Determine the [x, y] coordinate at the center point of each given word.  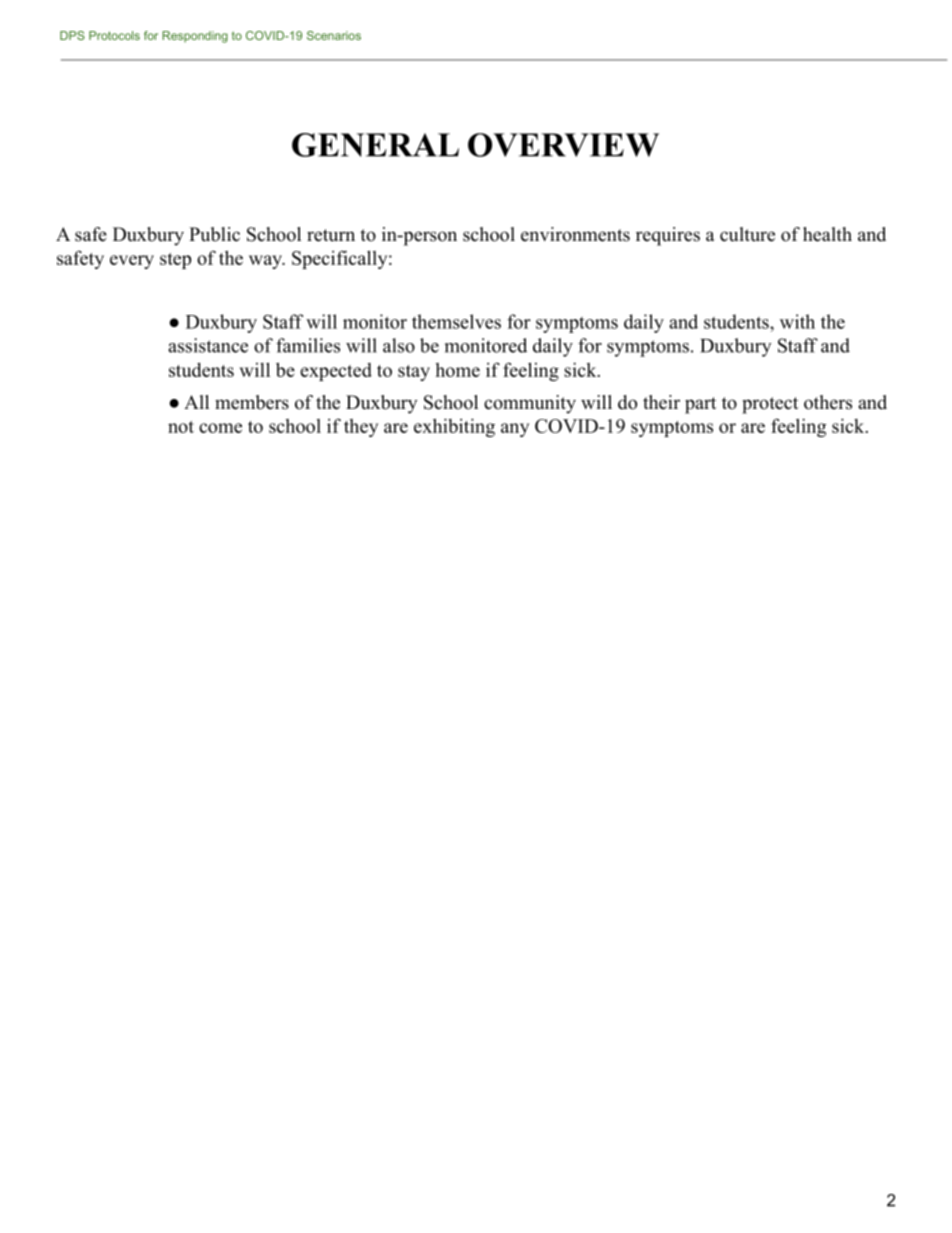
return [331, 235]
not [181, 427]
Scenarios [334, 35]
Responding [195, 37]
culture [747, 234]
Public [214, 234]
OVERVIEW [563, 145]
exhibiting [454, 427]
